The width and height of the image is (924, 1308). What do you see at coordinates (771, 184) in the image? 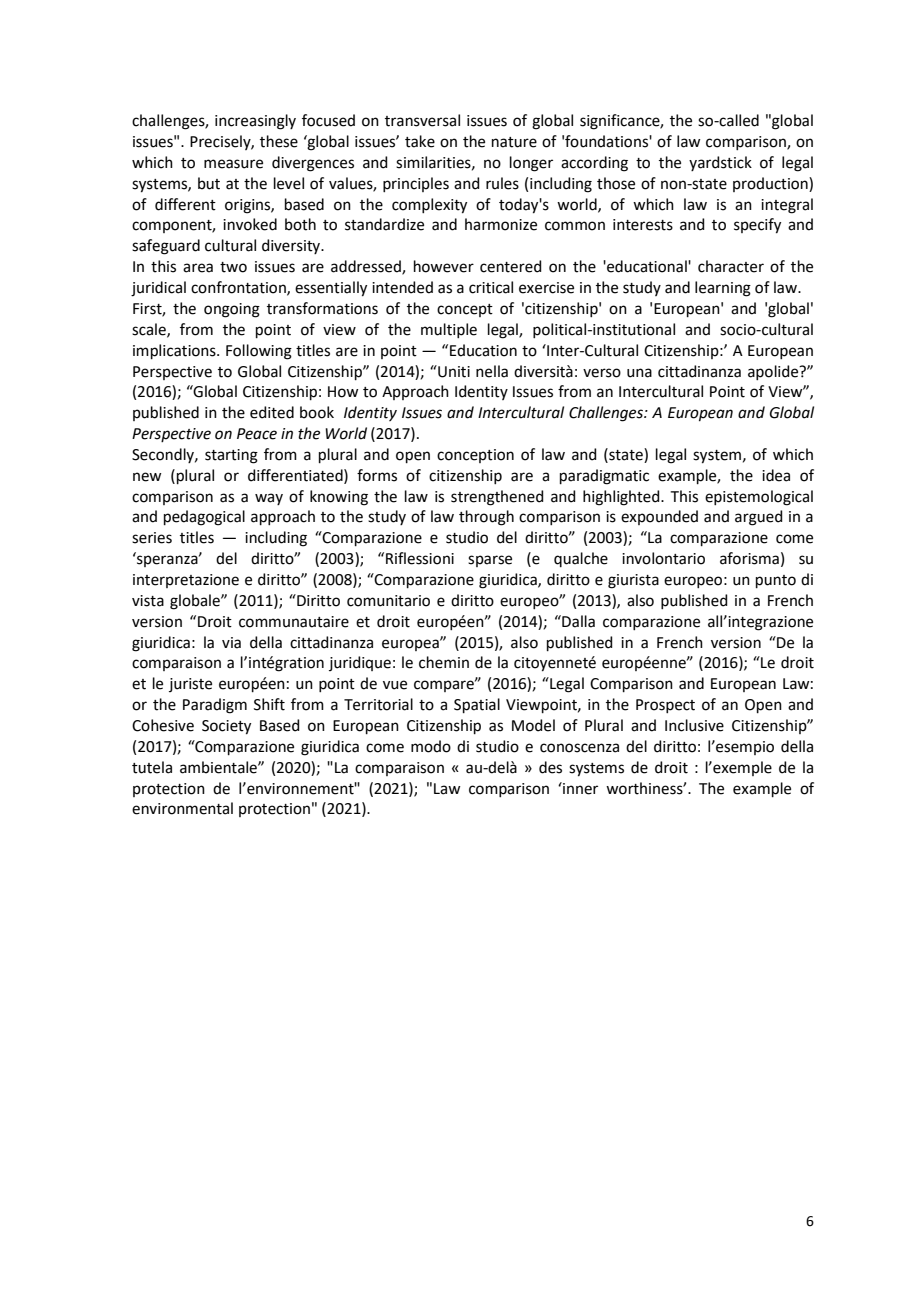
I see `production` at bounding box center [771, 184].
